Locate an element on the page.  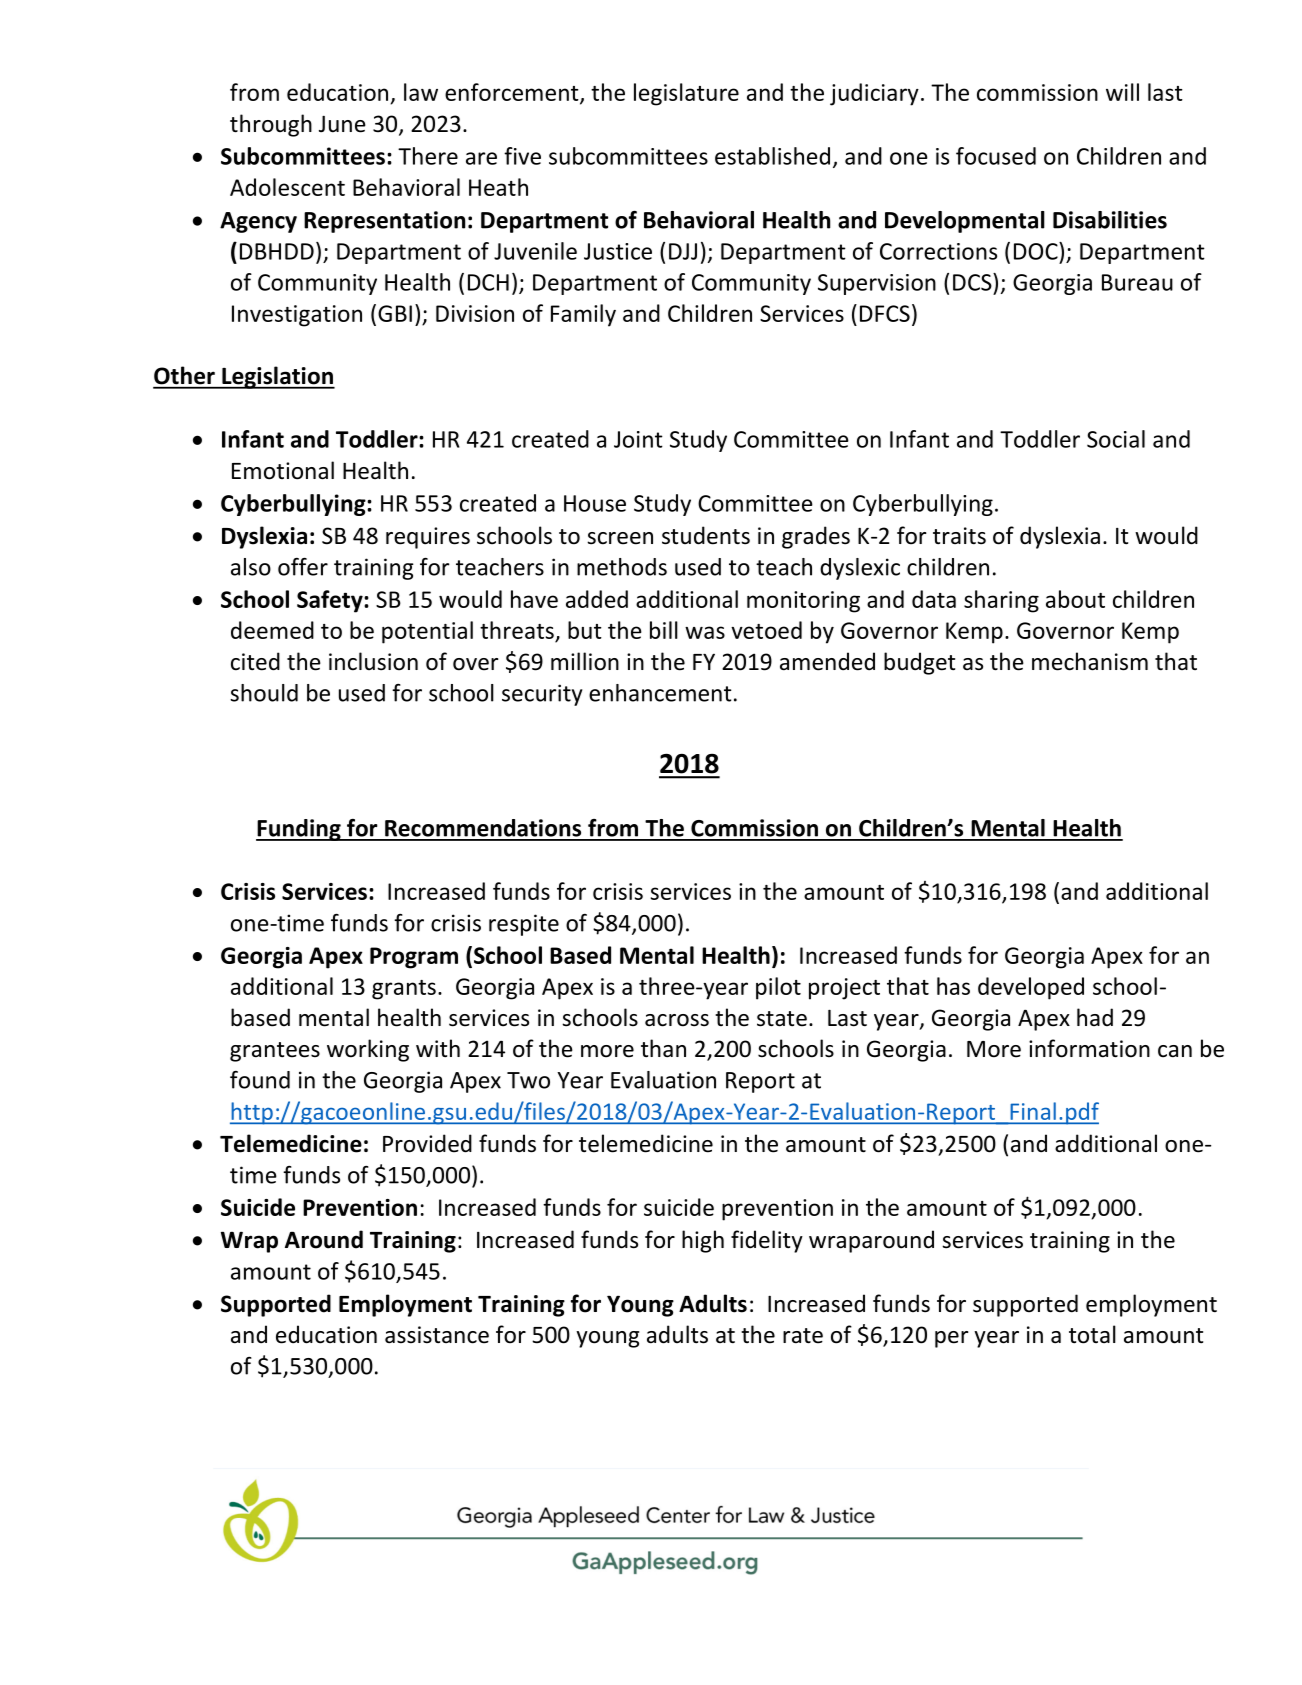
June is located at coordinates (342, 124).
